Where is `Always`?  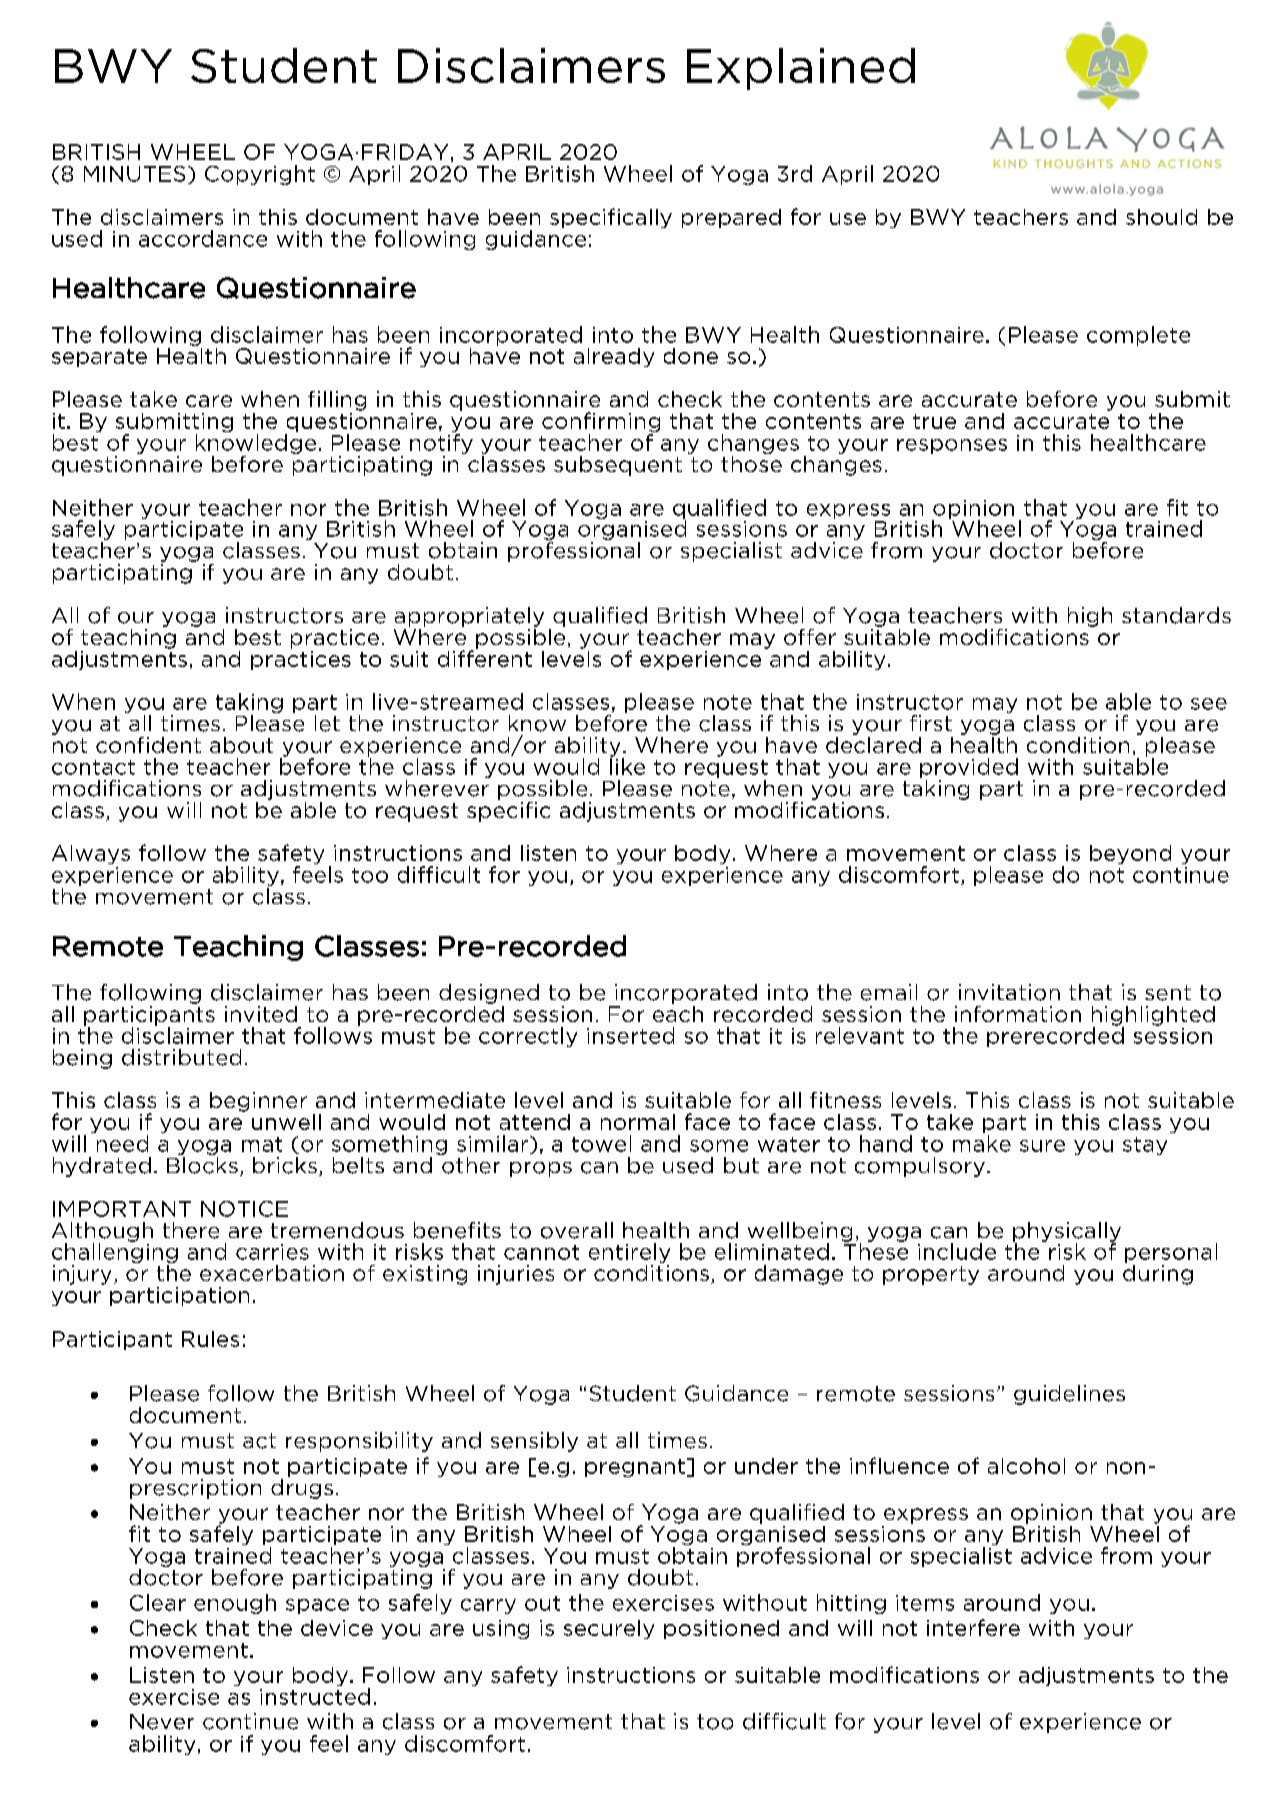 Always is located at coordinates (91, 854).
